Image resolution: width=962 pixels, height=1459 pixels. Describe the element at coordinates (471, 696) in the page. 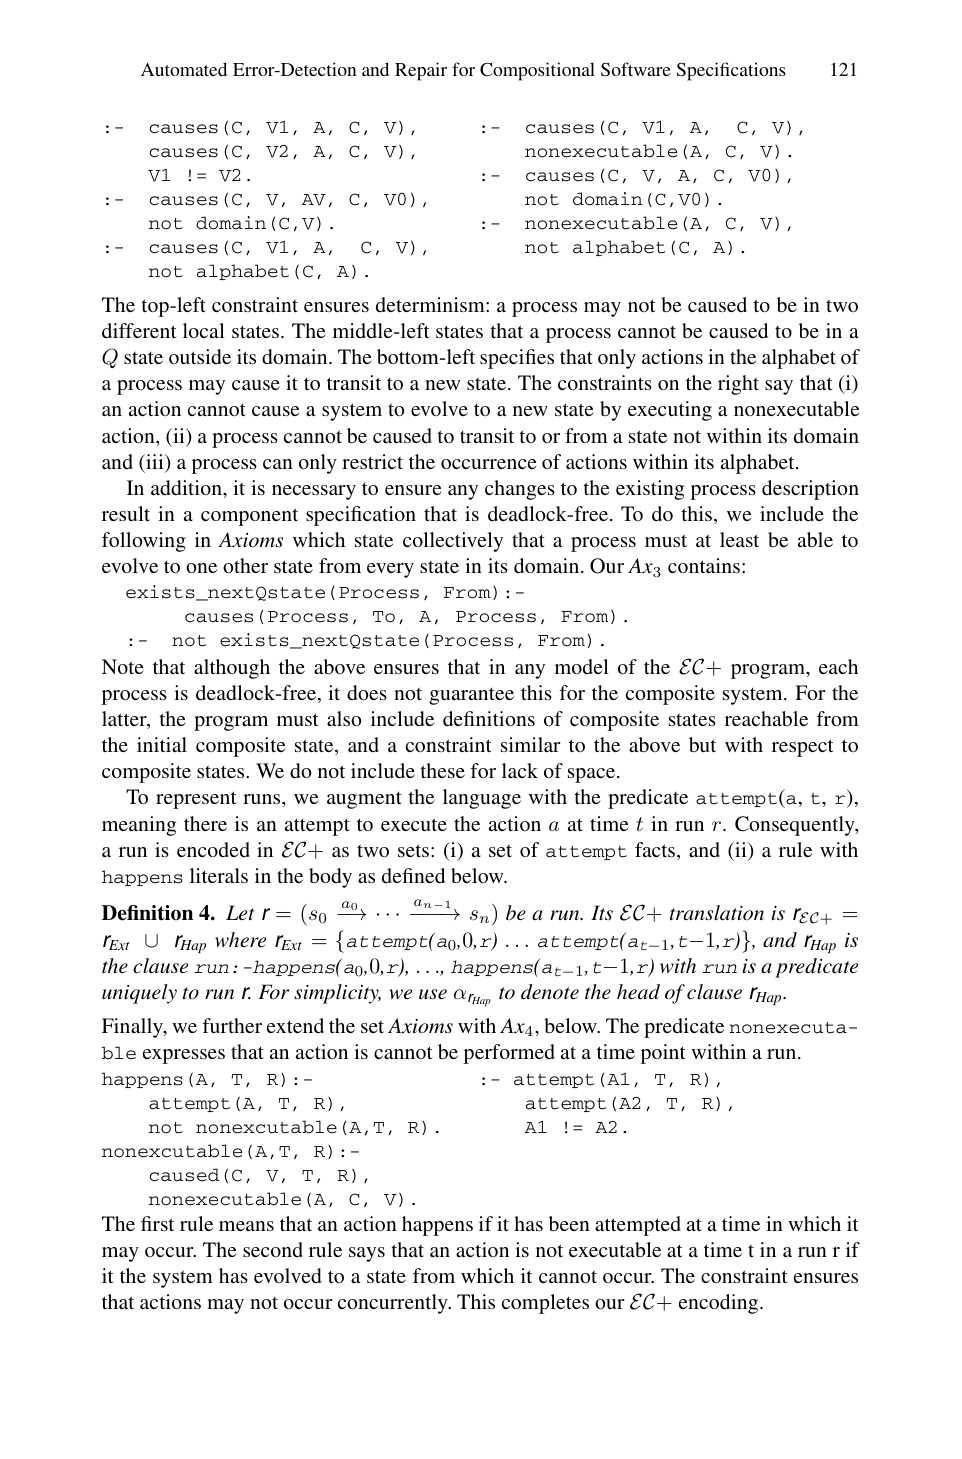

I see `guarantee` at that location.
